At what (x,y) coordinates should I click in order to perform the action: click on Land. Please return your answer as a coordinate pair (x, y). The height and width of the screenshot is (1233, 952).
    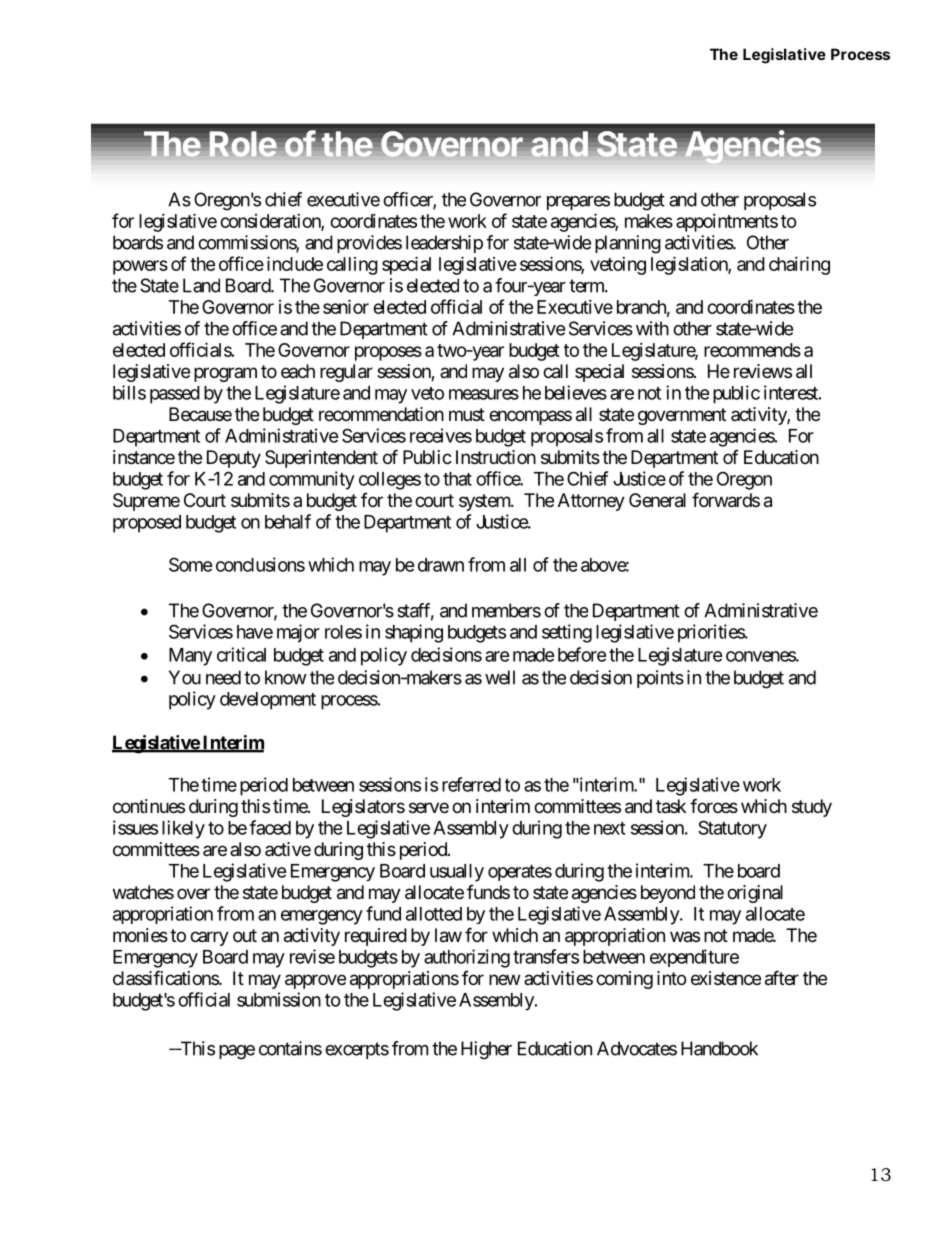
    Looking at the image, I should click on (201, 285).
